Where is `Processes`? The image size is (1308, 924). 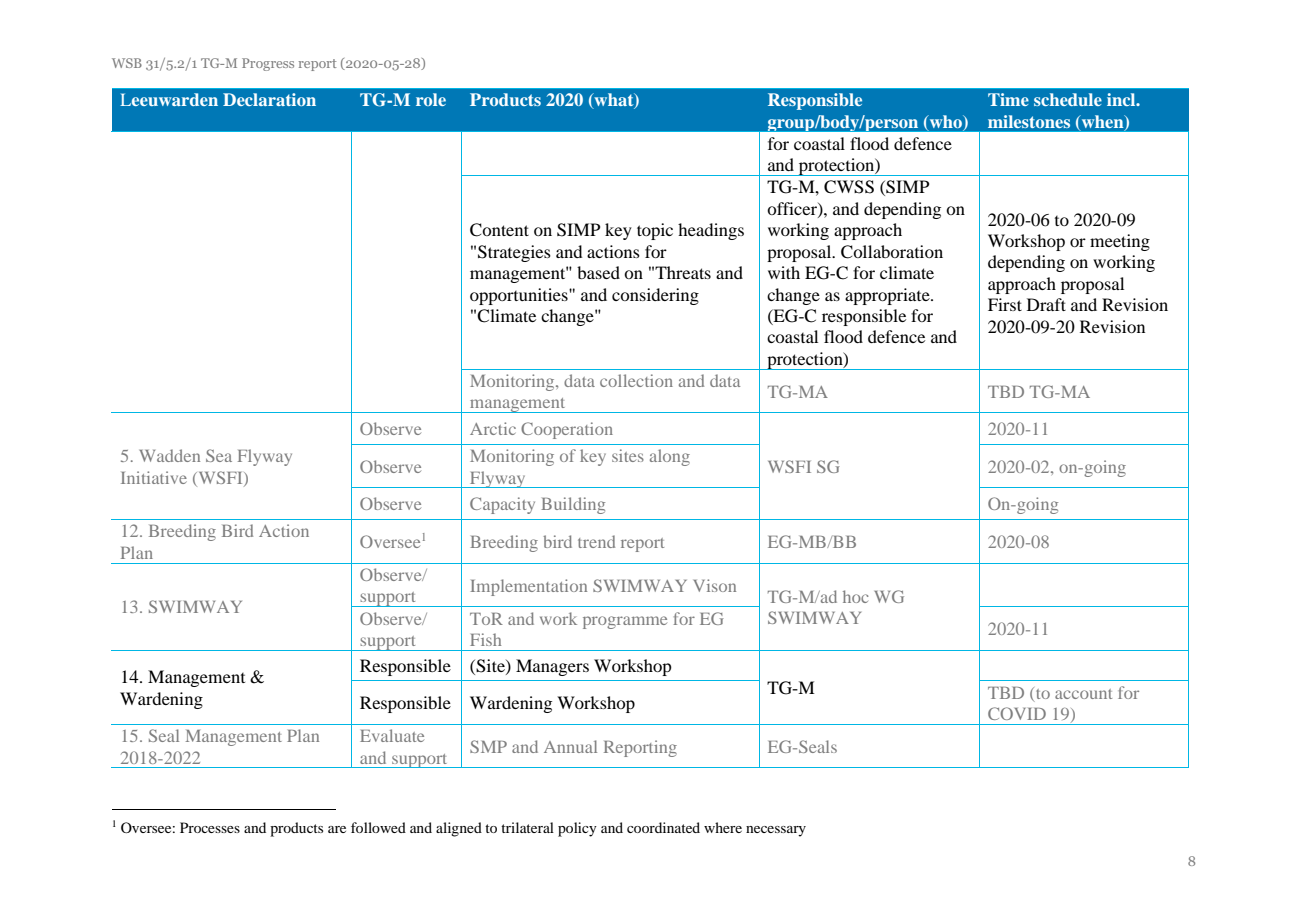
Processes is located at coordinates (210, 827).
